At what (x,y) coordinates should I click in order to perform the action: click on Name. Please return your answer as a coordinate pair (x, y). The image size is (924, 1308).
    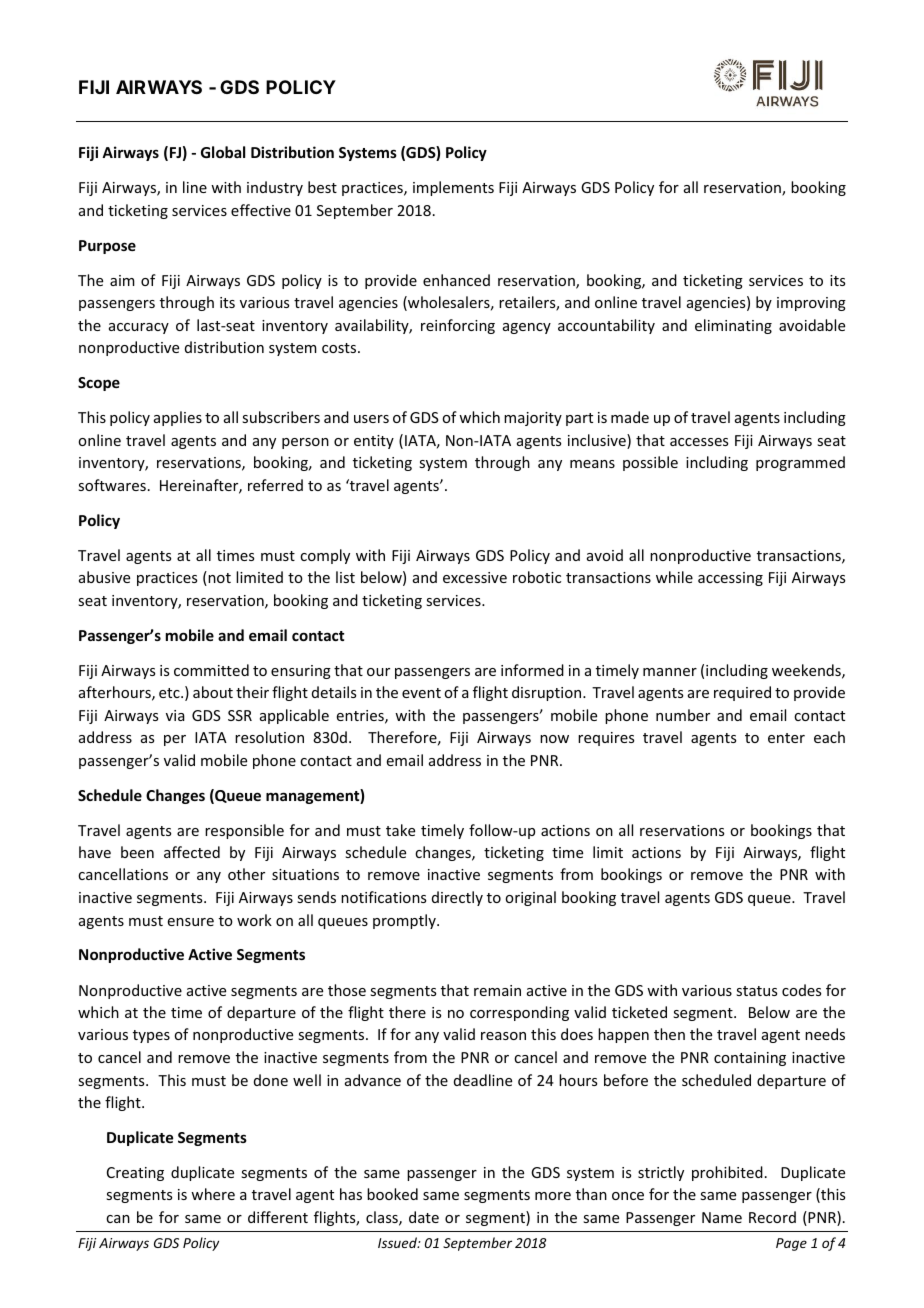
    Looking at the image, I should click on (722, 1217).
